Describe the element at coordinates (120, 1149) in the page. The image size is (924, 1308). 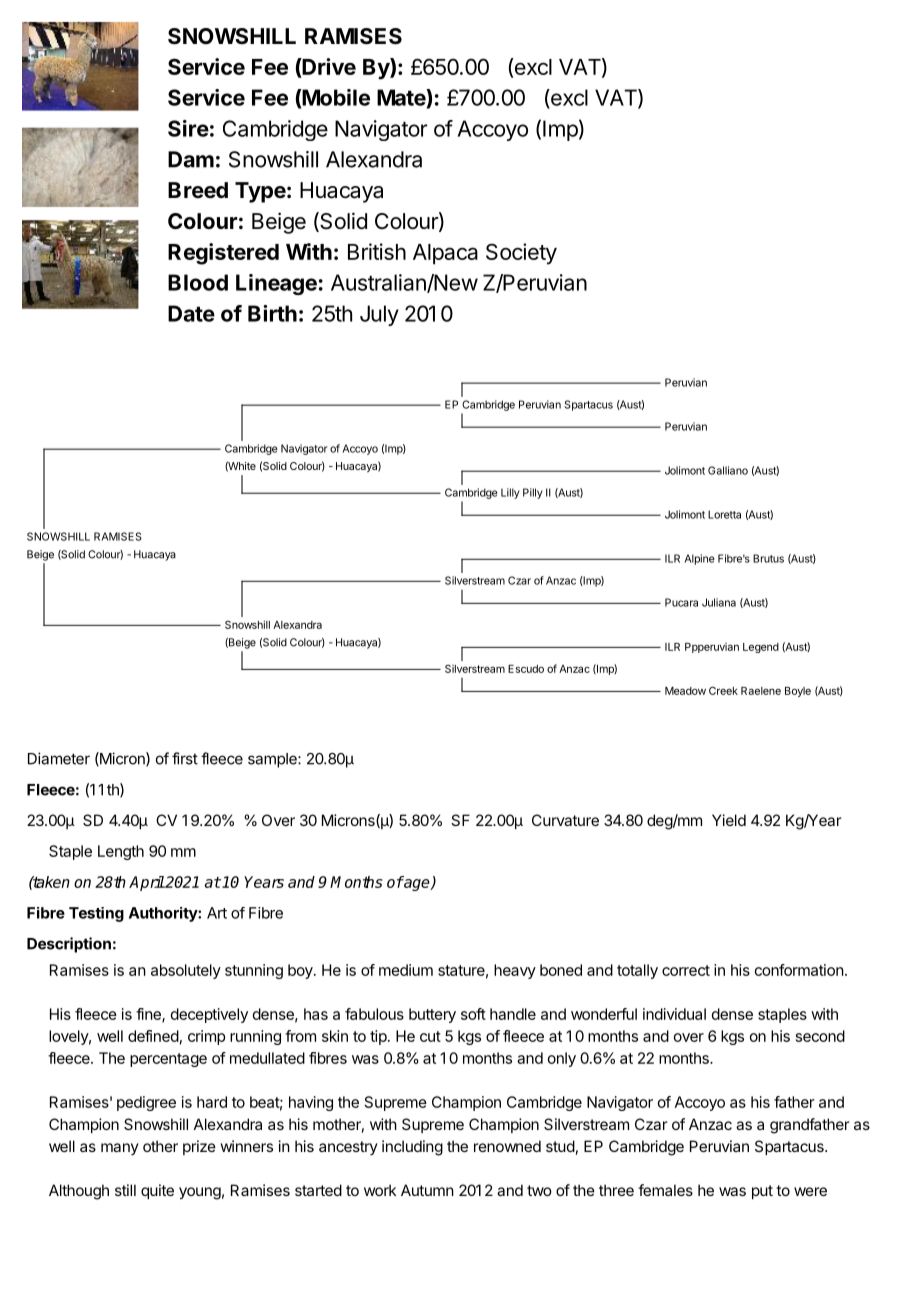
I see `many` at that location.
